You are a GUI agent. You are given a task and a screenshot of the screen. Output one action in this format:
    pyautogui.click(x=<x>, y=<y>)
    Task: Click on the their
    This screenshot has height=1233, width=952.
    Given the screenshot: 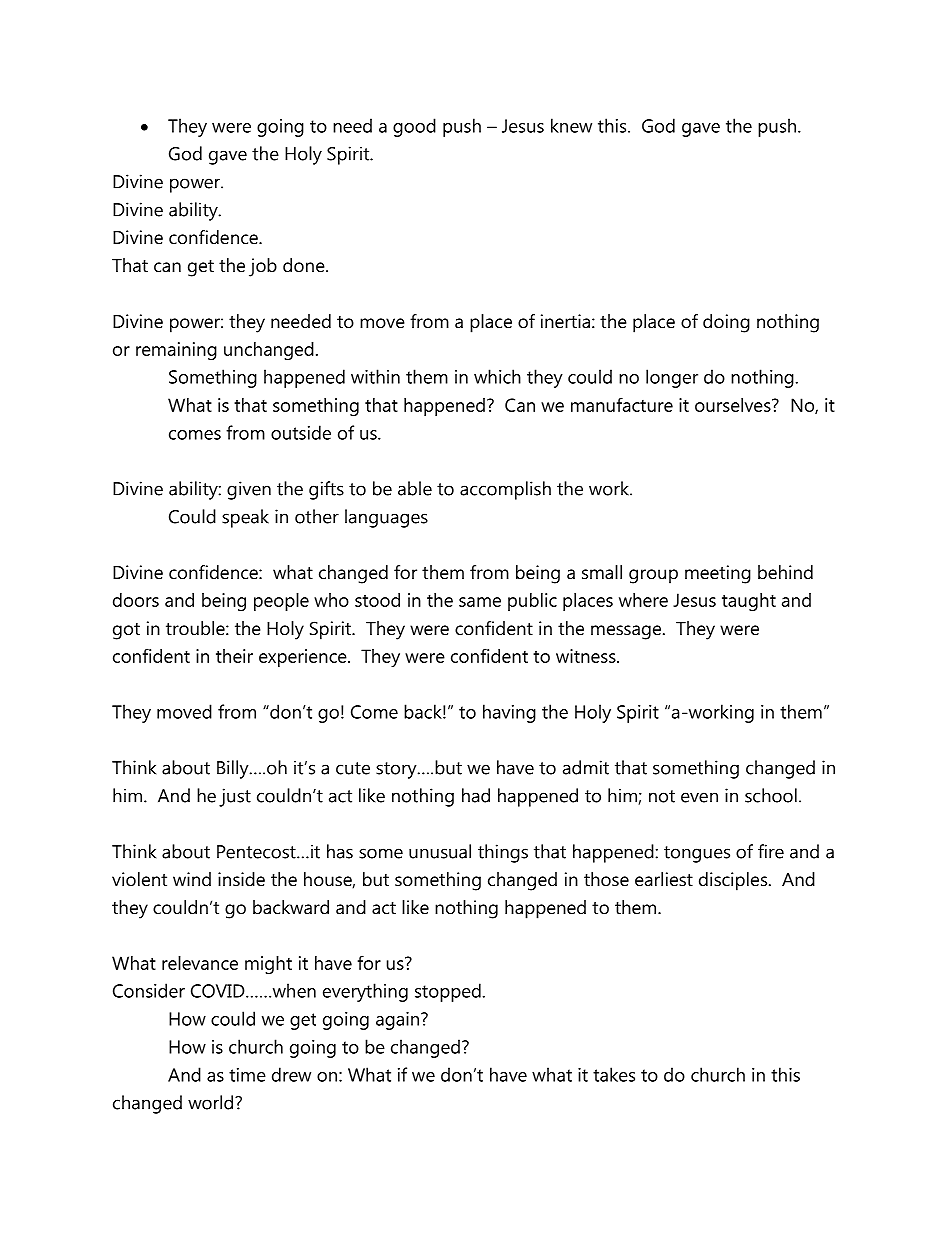 What is the action you would take?
    pyautogui.click(x=234, y=656)
